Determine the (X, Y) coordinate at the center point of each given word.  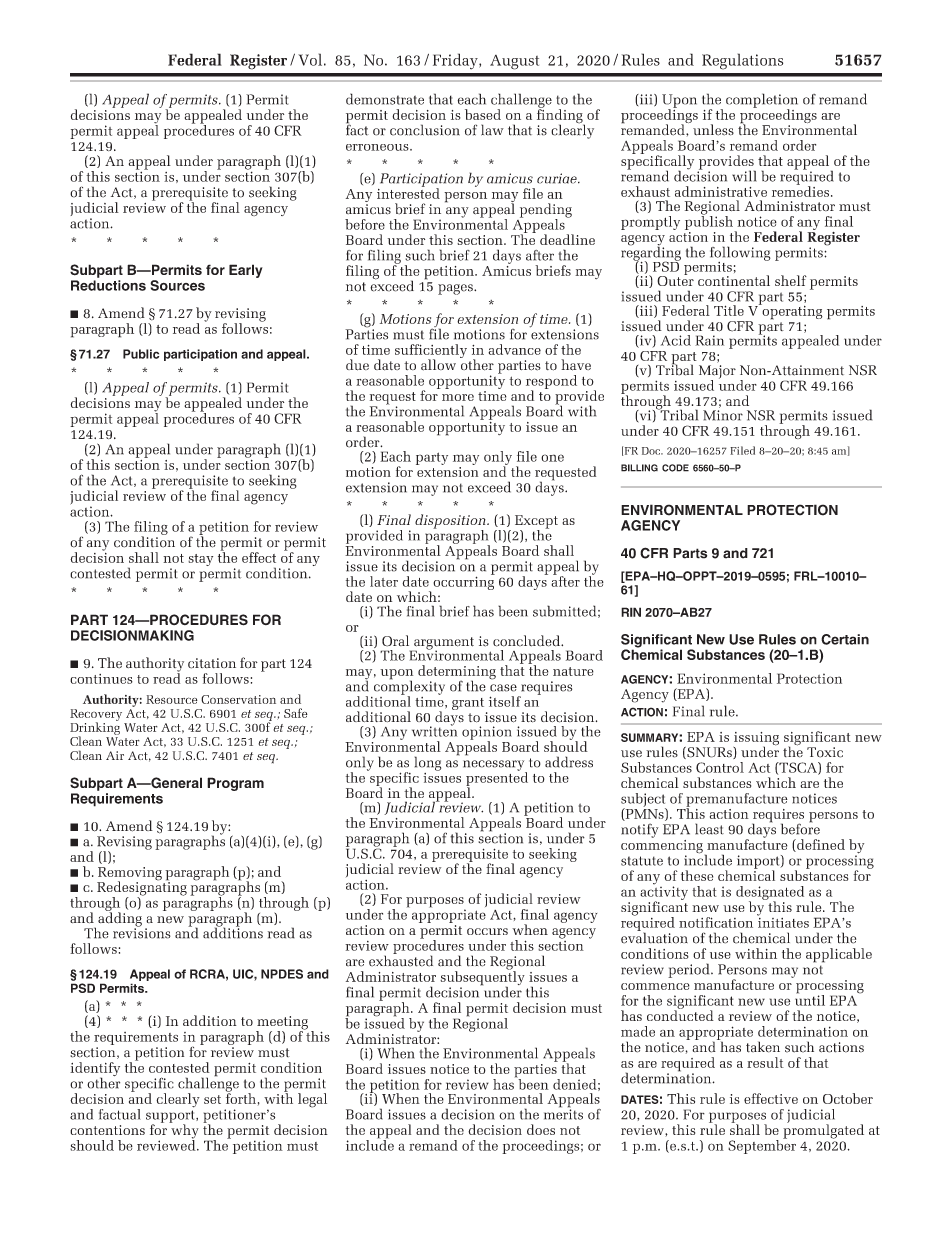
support (171, 1117)
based (483, 114)
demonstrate (385, 99)
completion (762, 101)
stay (200, 560)
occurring (463, 583)
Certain (845, 639)
